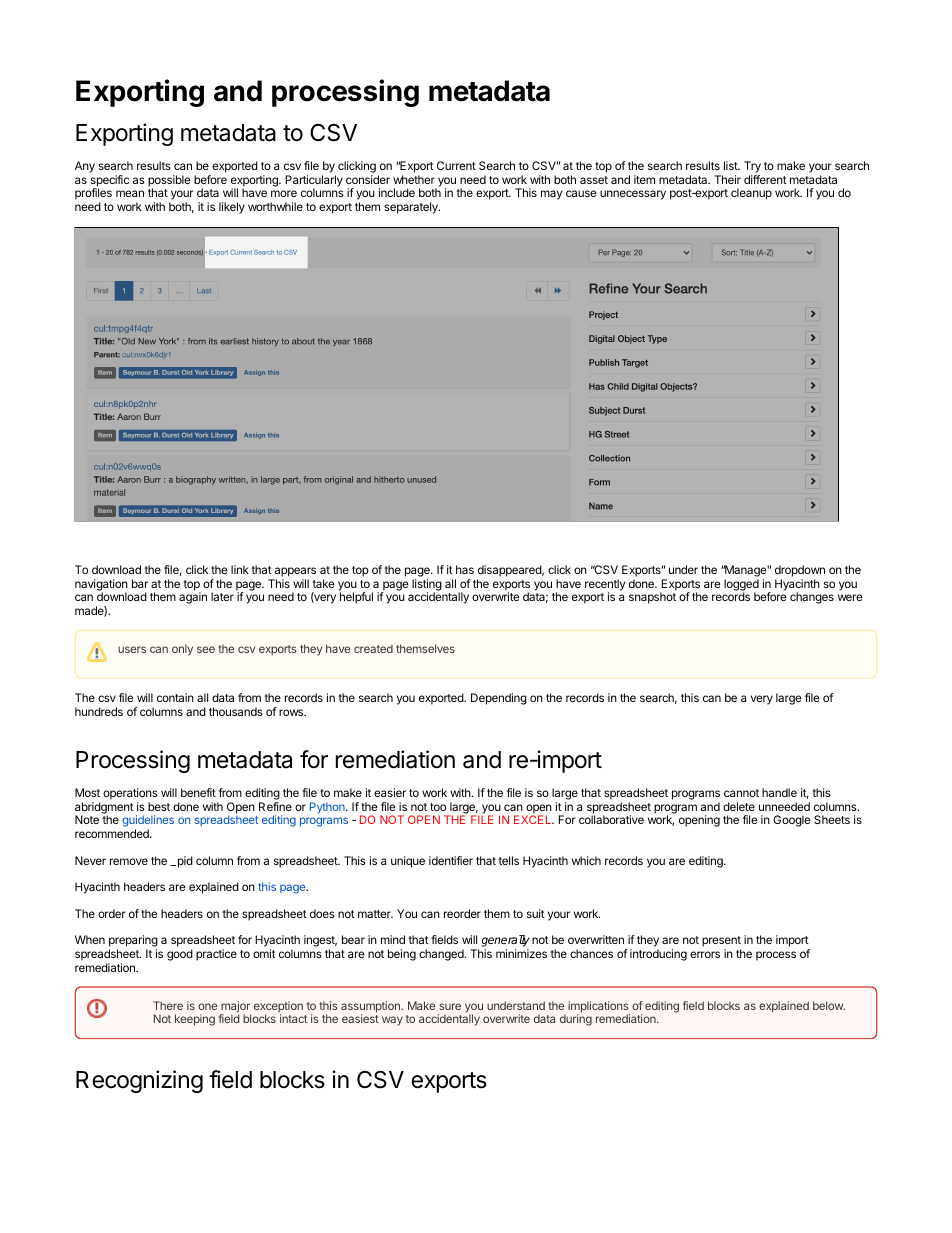 The width and height of the image is (952, 1233). I want to click on Google, so click(791, 821).
